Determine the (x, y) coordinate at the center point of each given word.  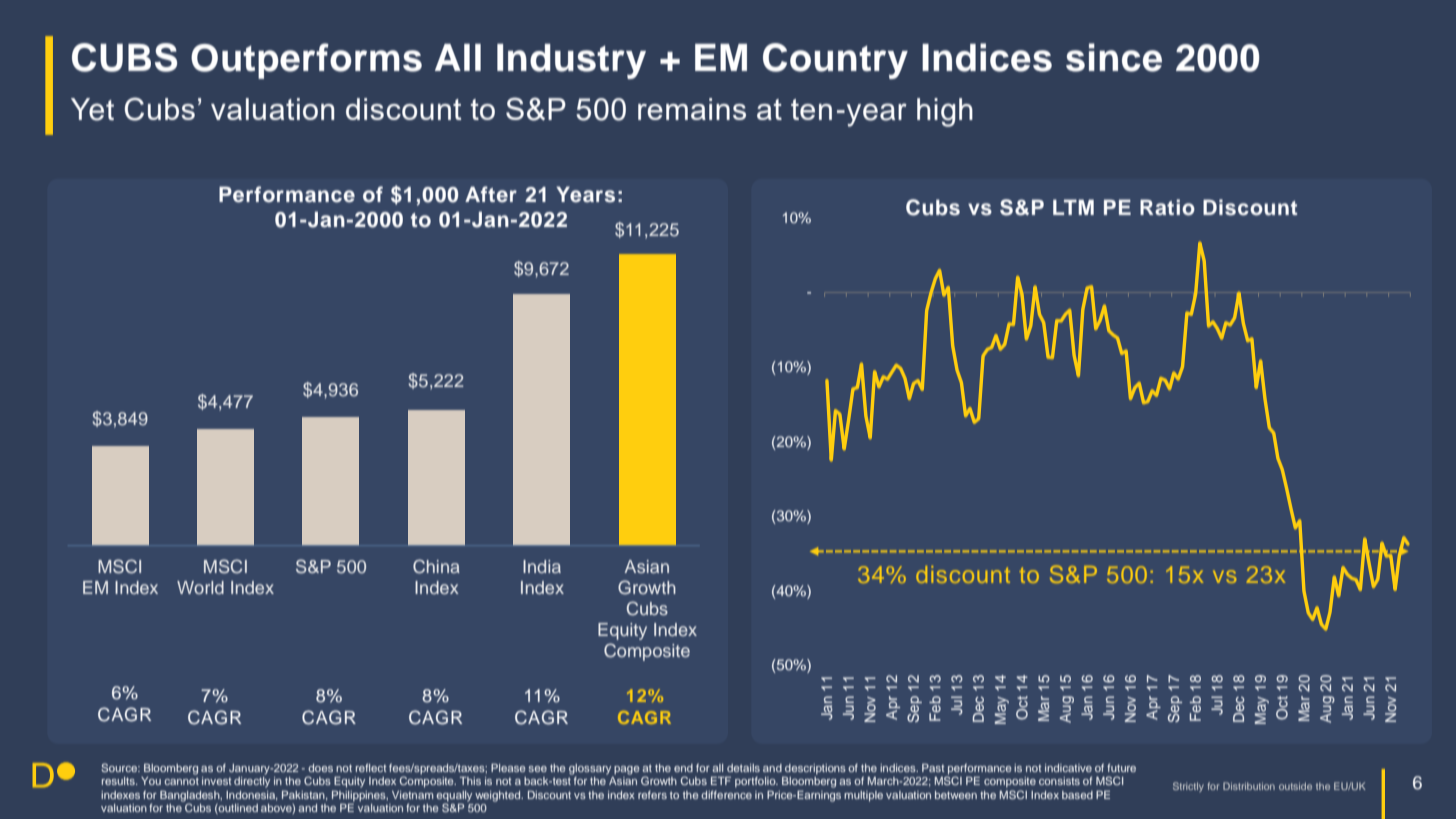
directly (252, 781)
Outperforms (306, 61)
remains (692, 109)
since (1114, 57)
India (542, 566)
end (683, 768)
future (1121, 767)
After (491, 194)
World (200, 587)
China (436, 566)
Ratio (1167, 207)
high (945, 112)
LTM (1073, 207)
